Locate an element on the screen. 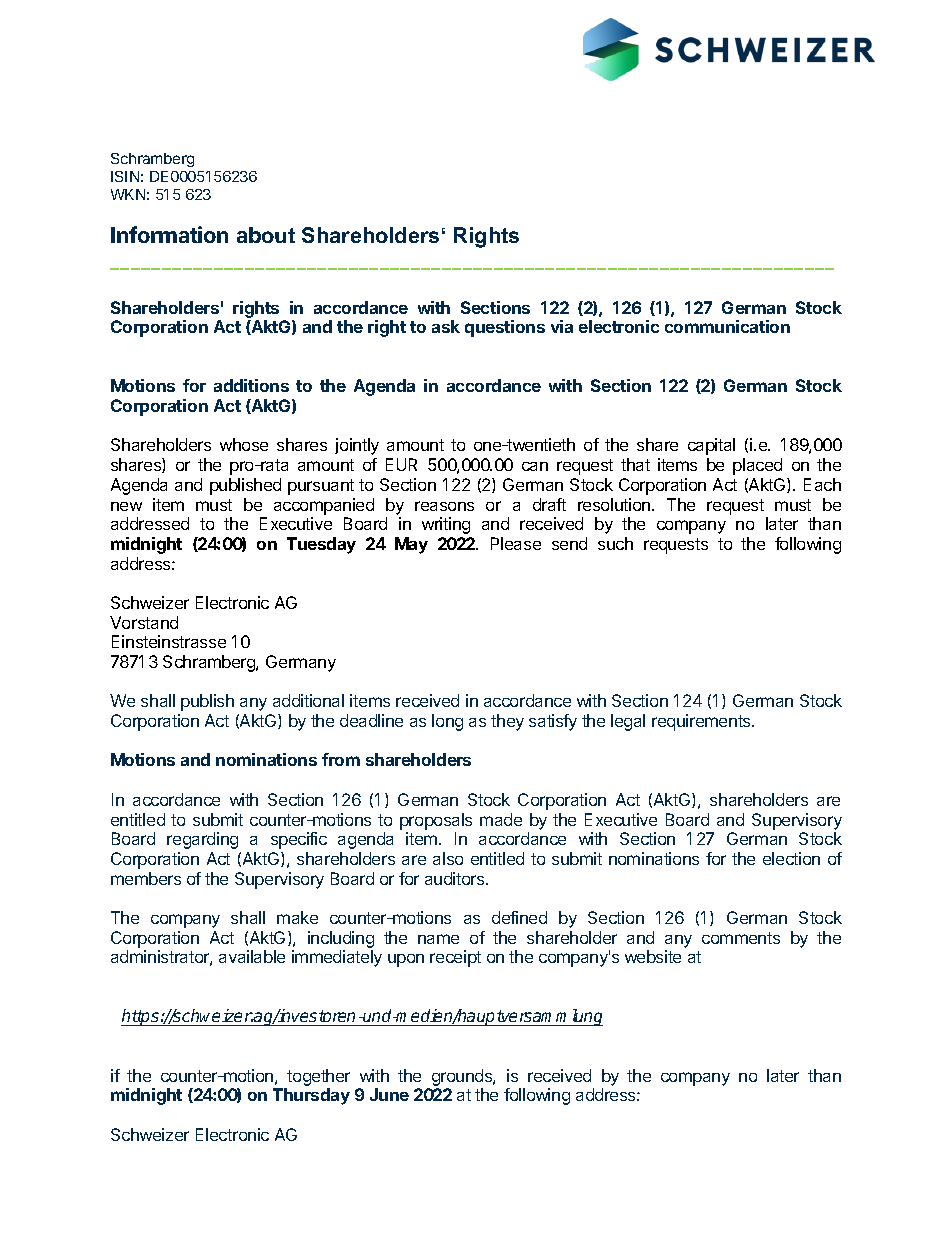  ask is located at coordinates (446, 326).
